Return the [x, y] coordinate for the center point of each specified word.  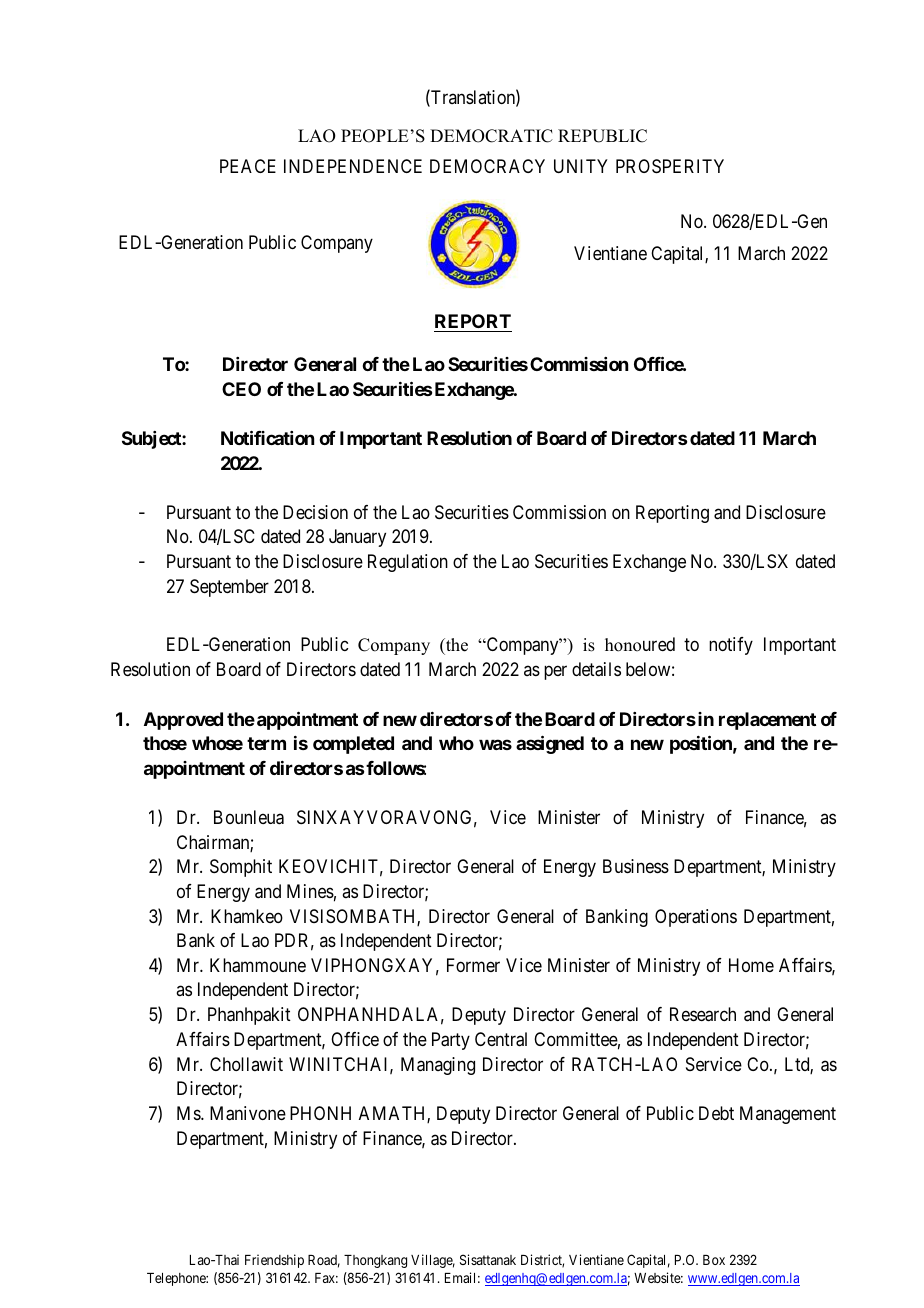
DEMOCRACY [487, 166]
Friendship [274, 1261]
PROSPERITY [670, 166]
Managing [438, 1066]
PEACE [248, 166]
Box [714, 1260]
